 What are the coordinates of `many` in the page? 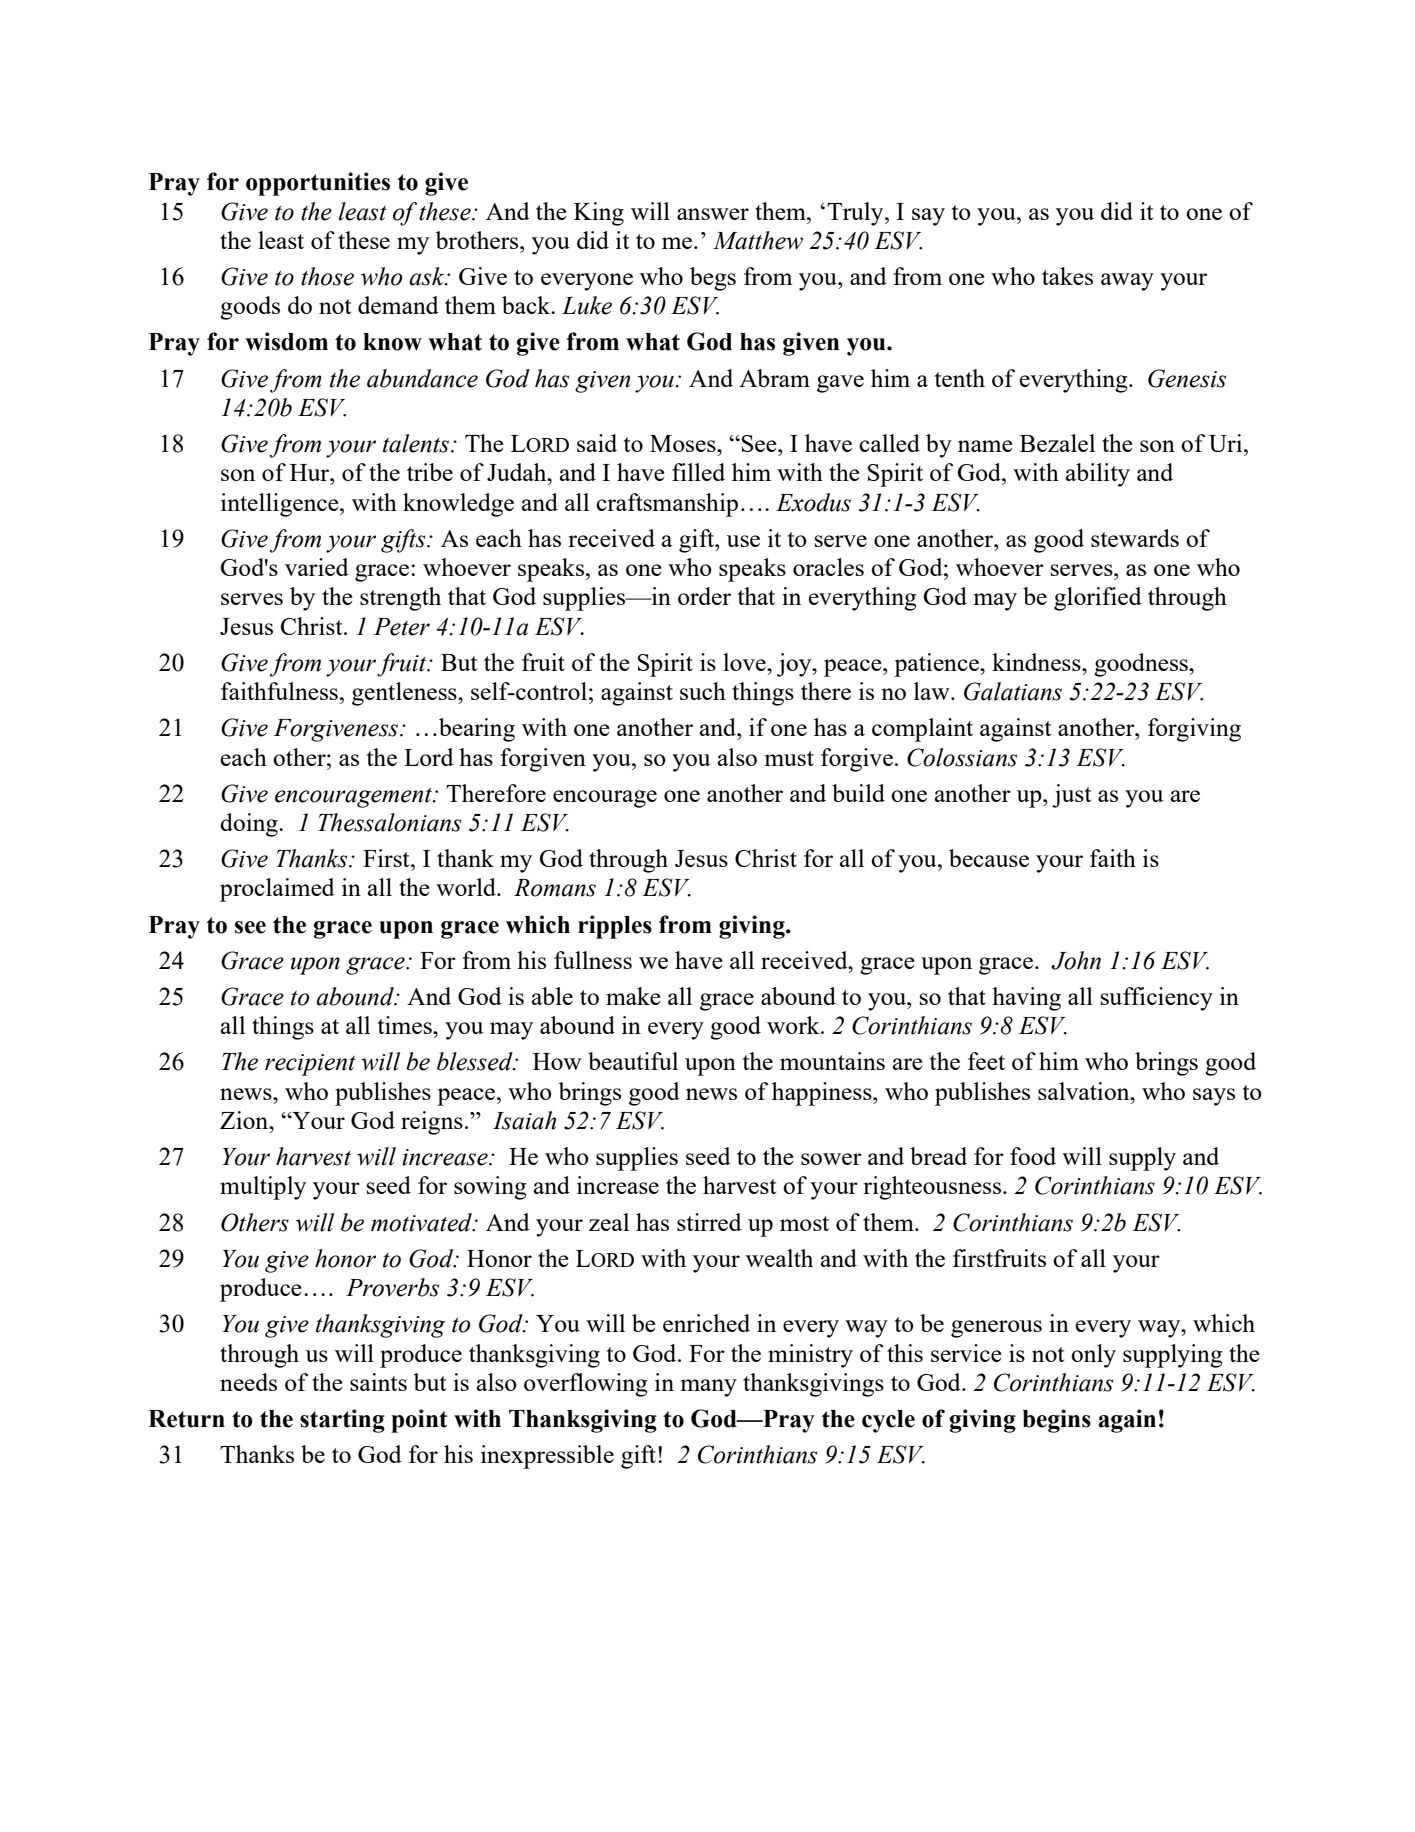 It's located at (709, 1388).
